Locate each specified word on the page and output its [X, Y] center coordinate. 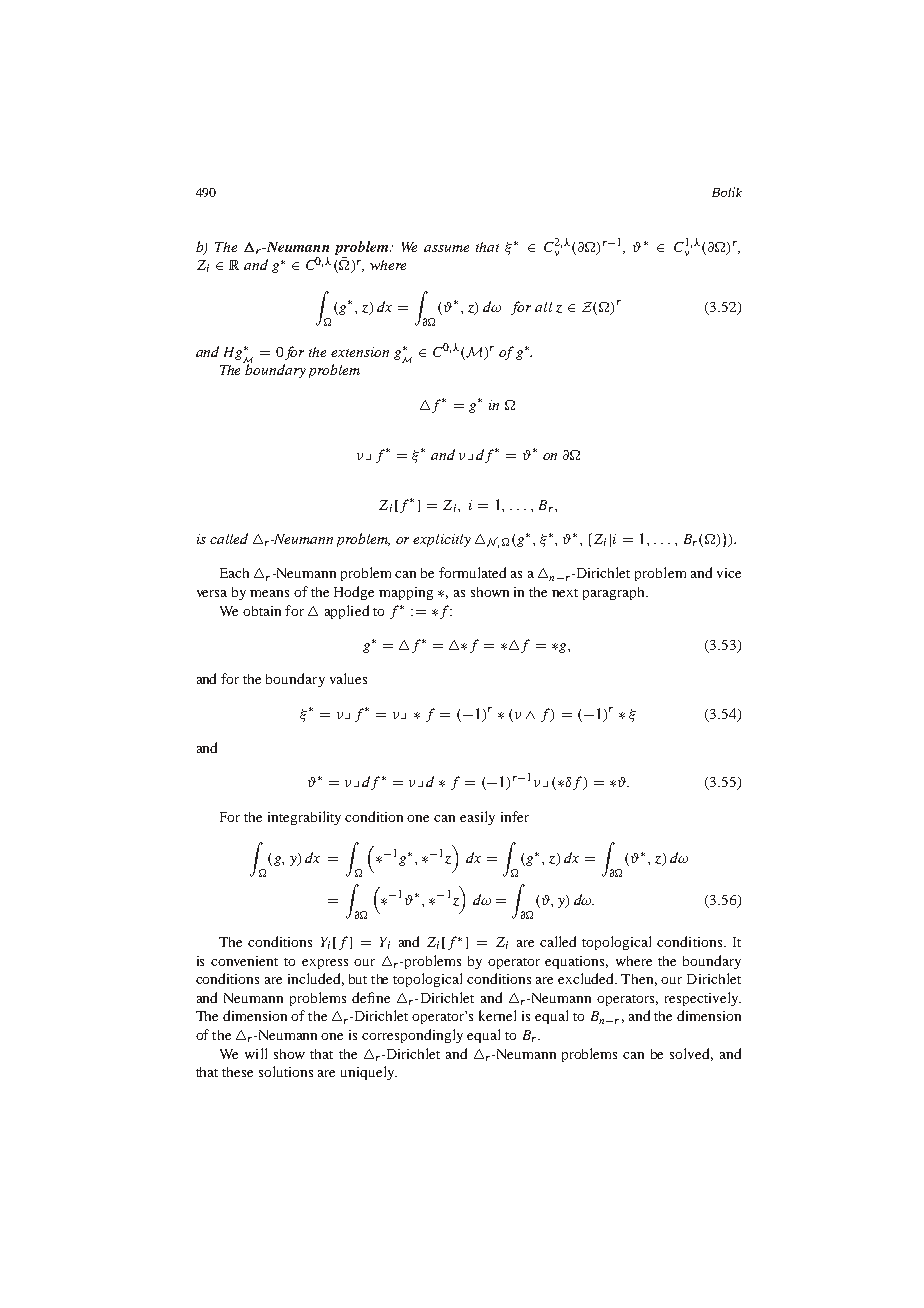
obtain [262, 611]
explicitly [442, 540]
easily [477, 818]
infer [515, 816]
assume [446, 248]
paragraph [615, 593]
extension [360, 352]
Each [234, 573]
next [565, 593]
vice [729, 573]
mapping [406, 593]
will [256, 1053]
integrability [304, 818]
